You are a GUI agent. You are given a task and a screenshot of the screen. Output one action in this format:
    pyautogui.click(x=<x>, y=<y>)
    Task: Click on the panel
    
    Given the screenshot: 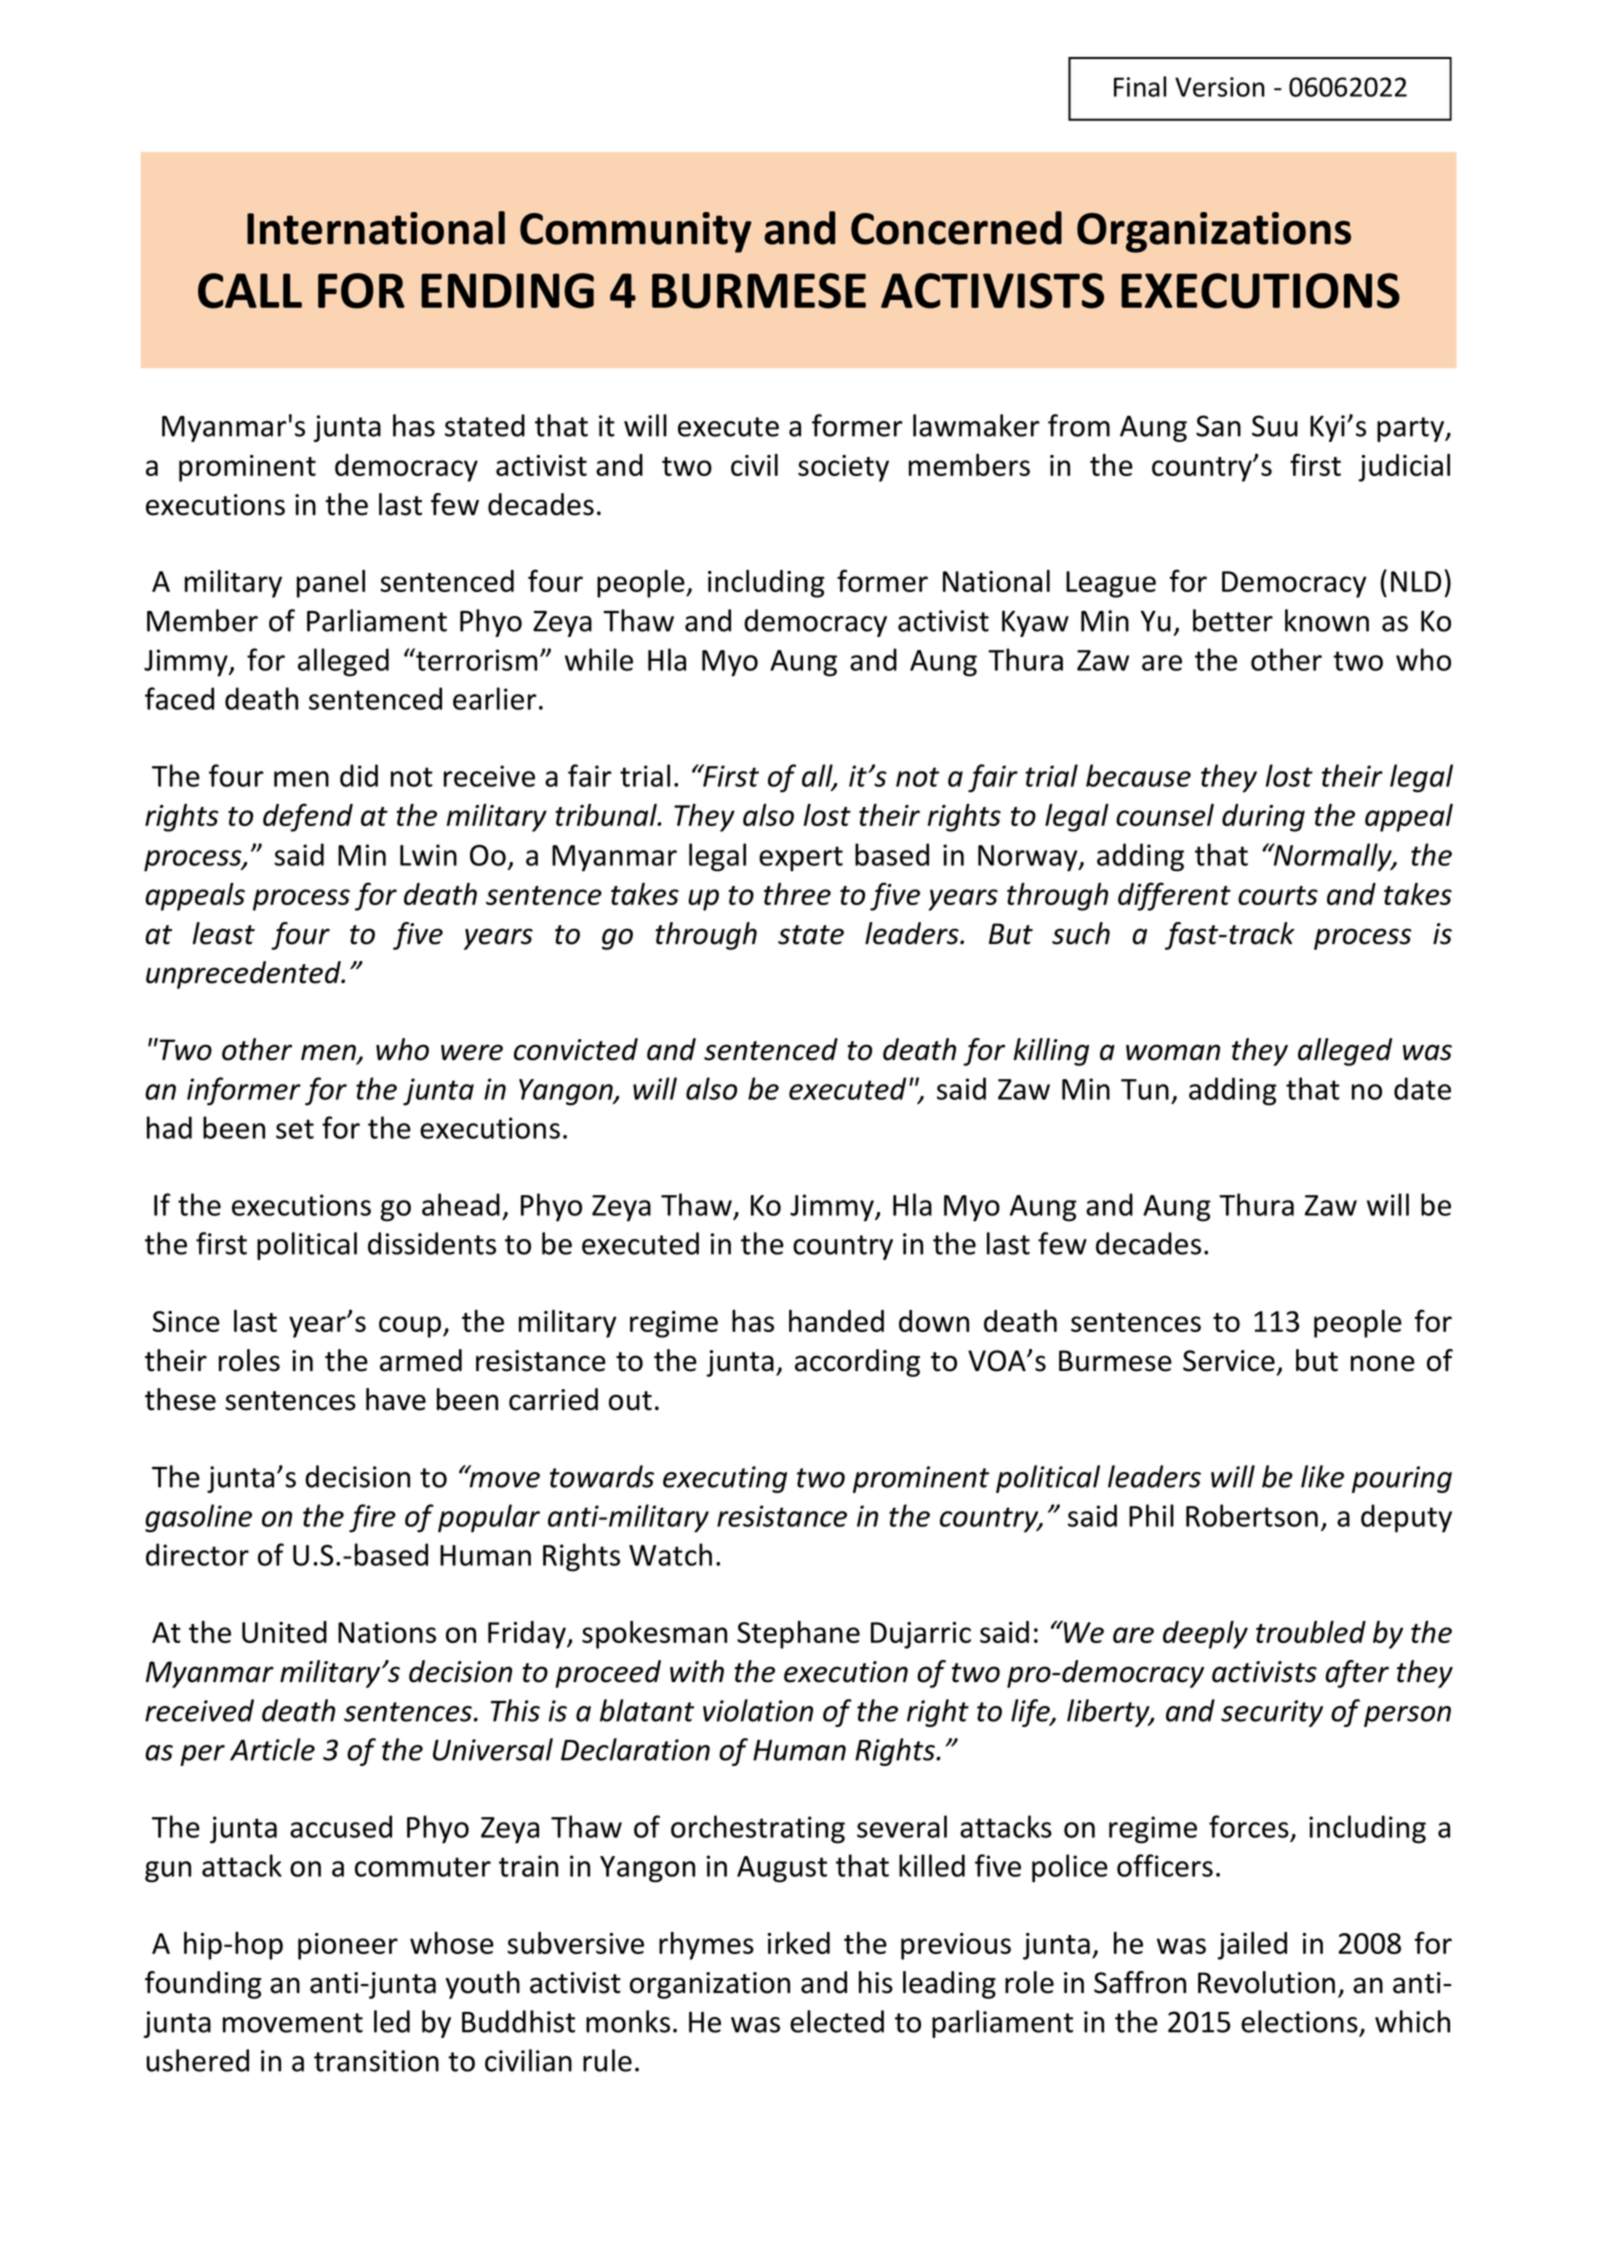 What is the action you would take?
    pyautogui.click(x=331, y=584)
